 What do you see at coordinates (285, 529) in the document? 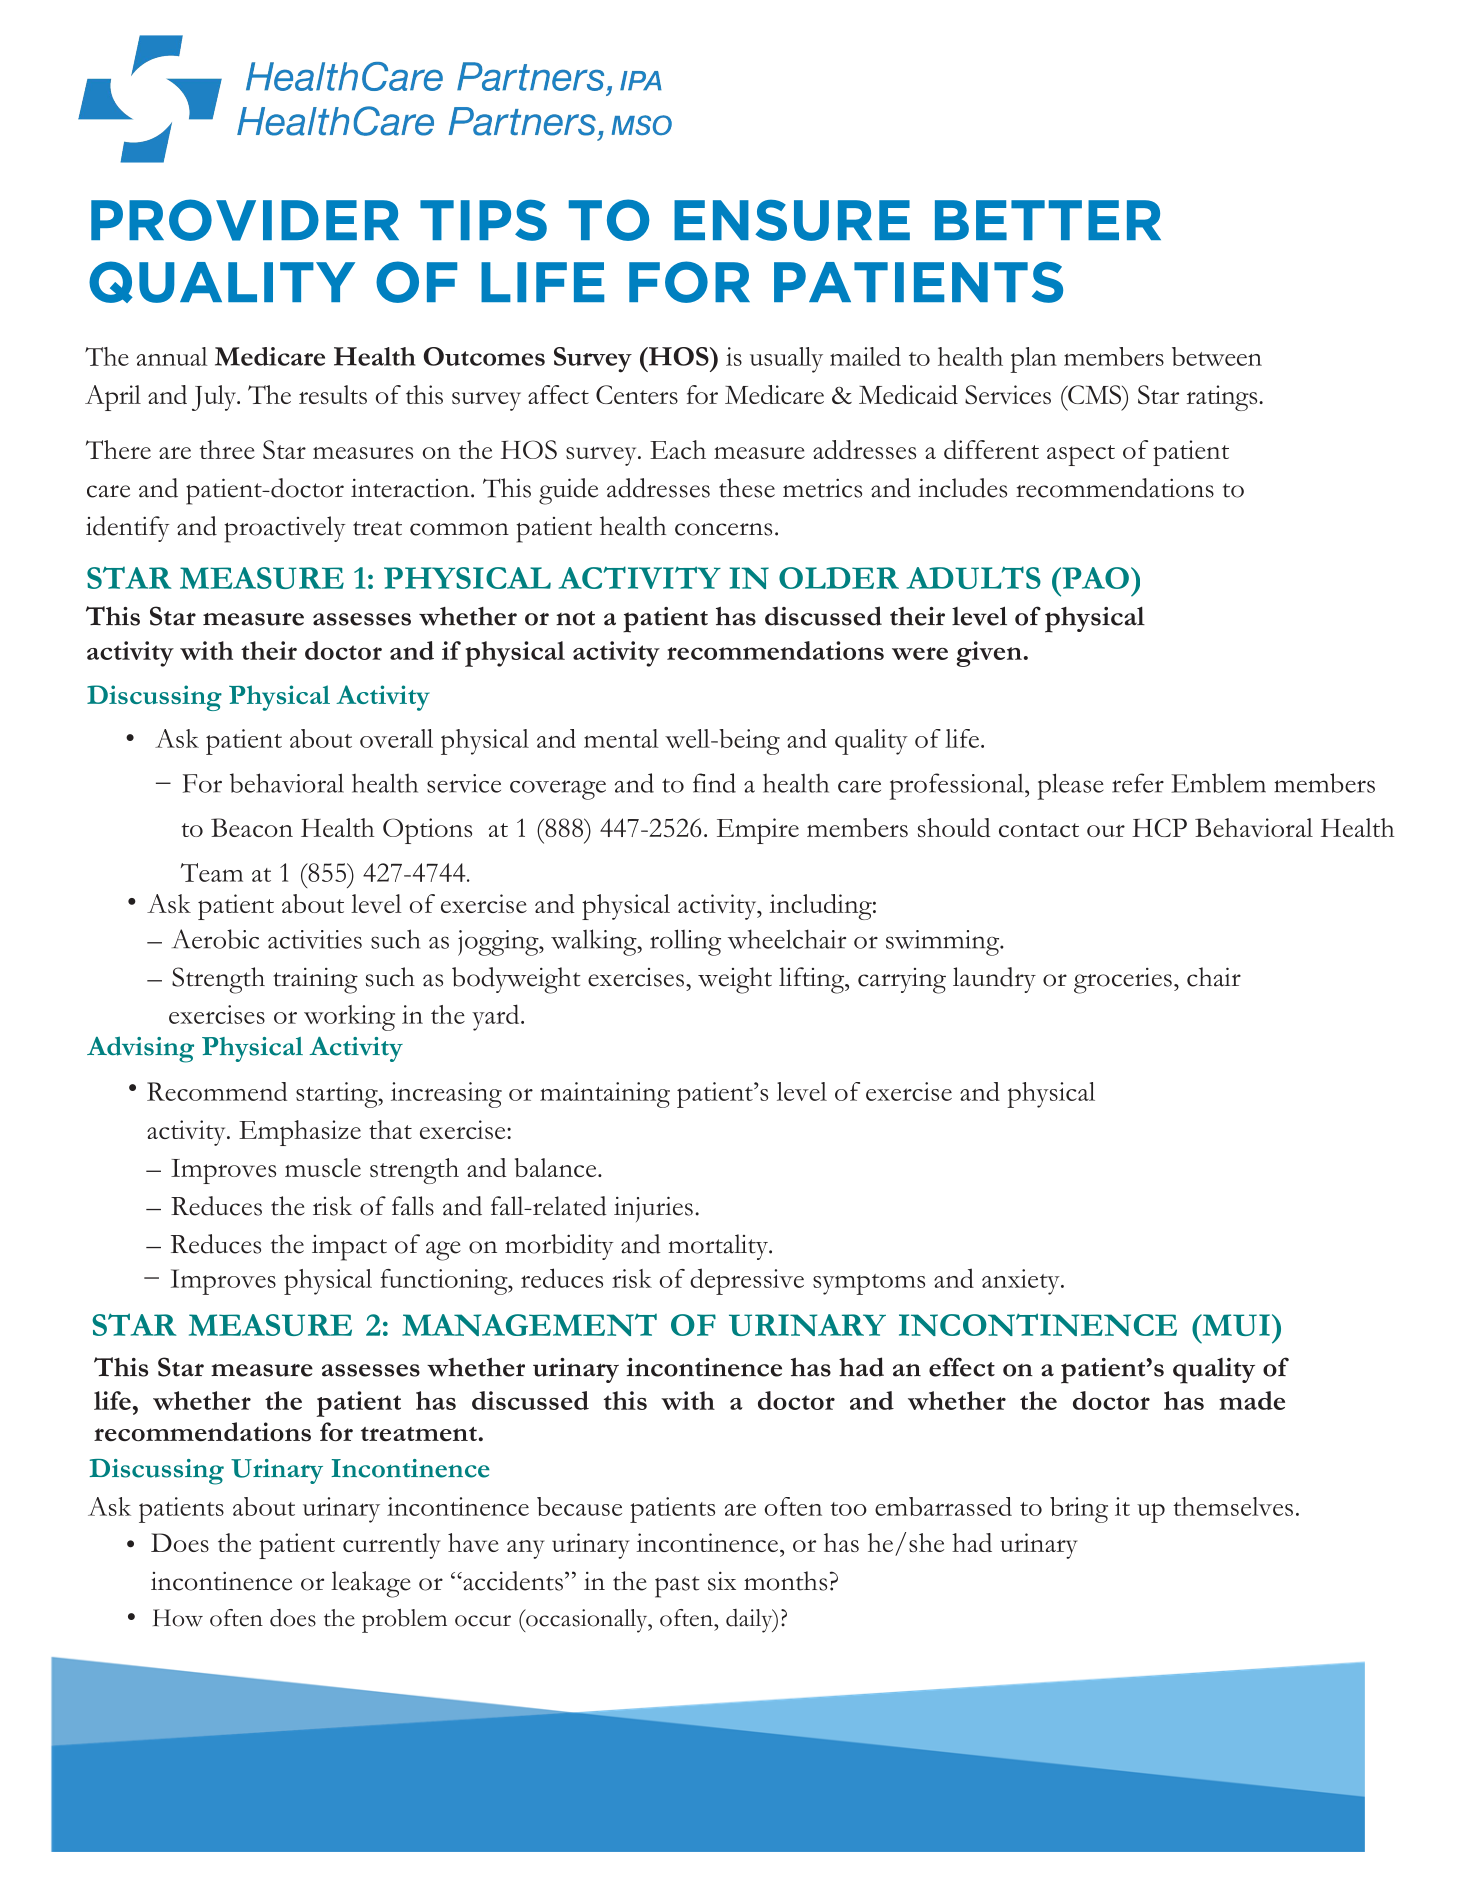
I see `proactively` at bounding box center [285, 529].
